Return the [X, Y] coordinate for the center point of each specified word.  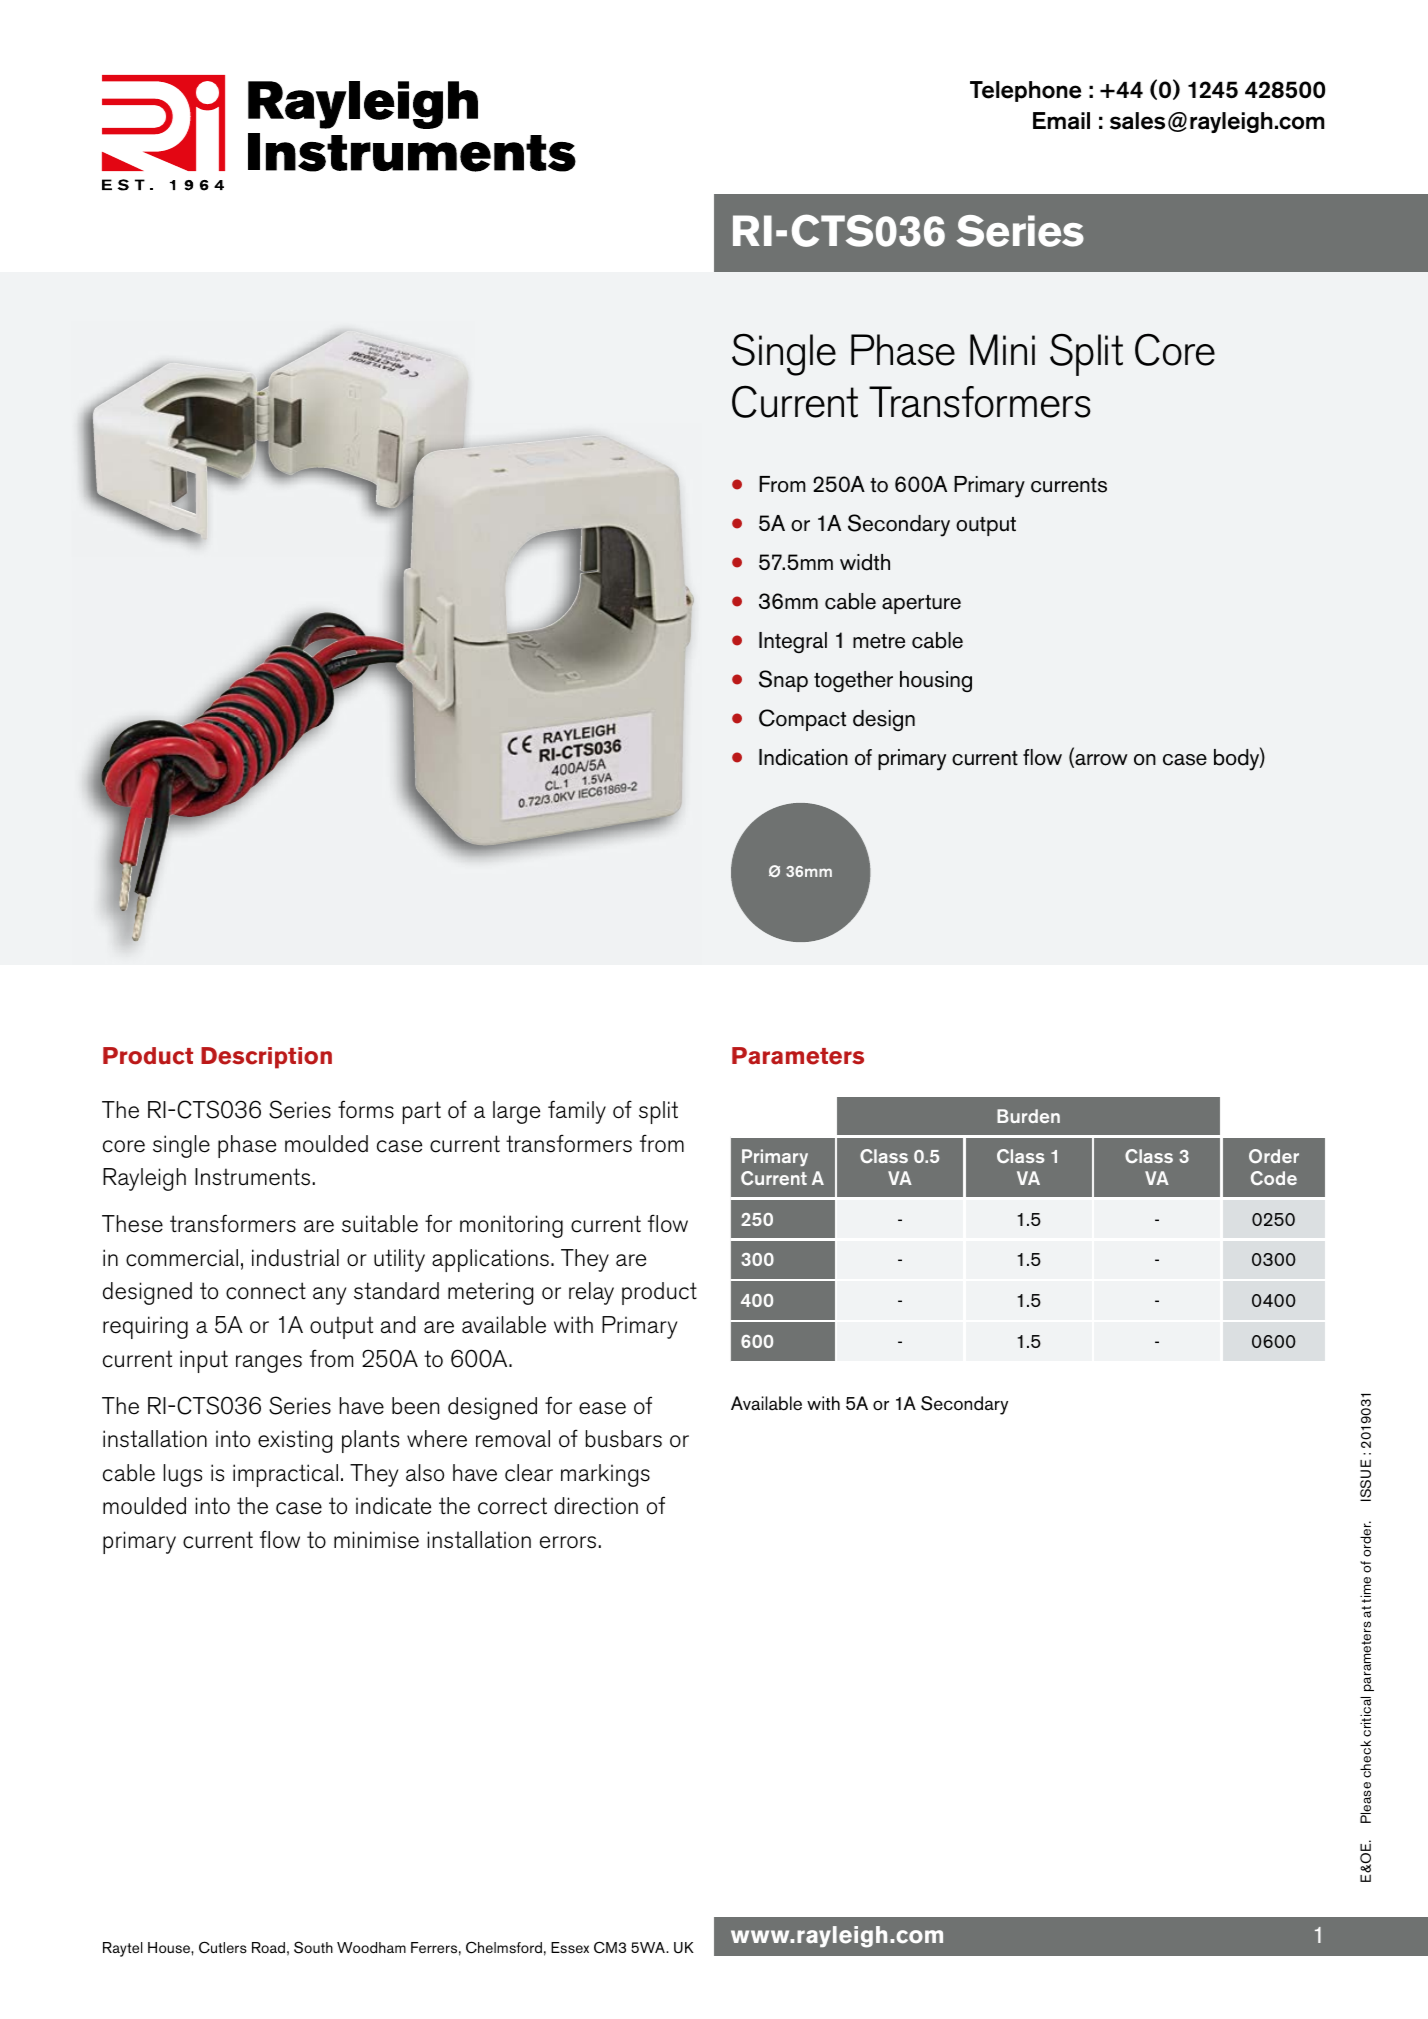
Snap [783, 681]
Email [1061, 121]
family [577, 1112]
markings [605, 1475]
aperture [921, 604]
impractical [285, 1475]
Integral [793, 642]
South [313, 1947]
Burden [1028, 1116]
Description [266, 1058]
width [865, 562]
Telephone [1025, 91]
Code [1274, 1178]
